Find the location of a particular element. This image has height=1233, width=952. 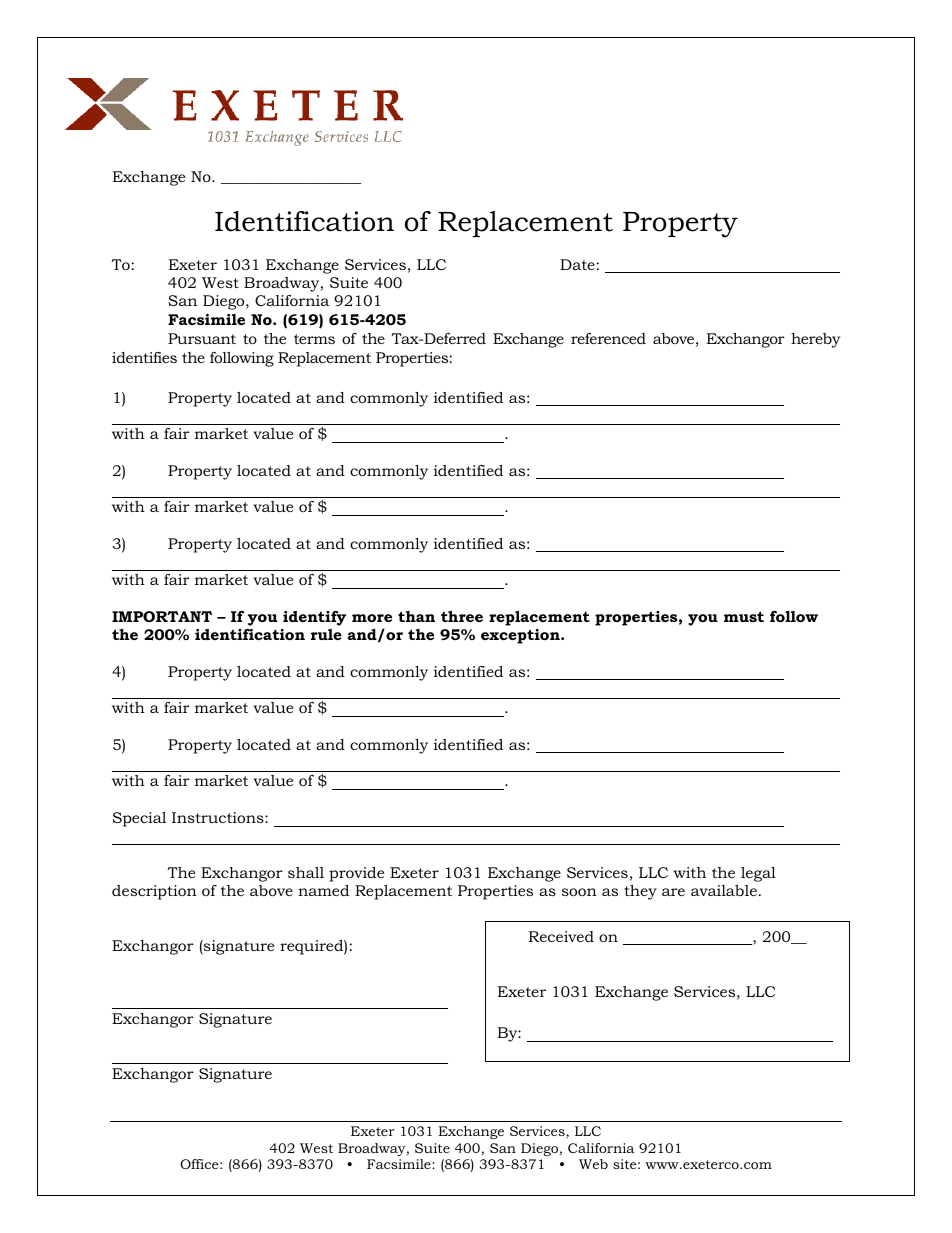

are is located at coordinates (673, 892).
